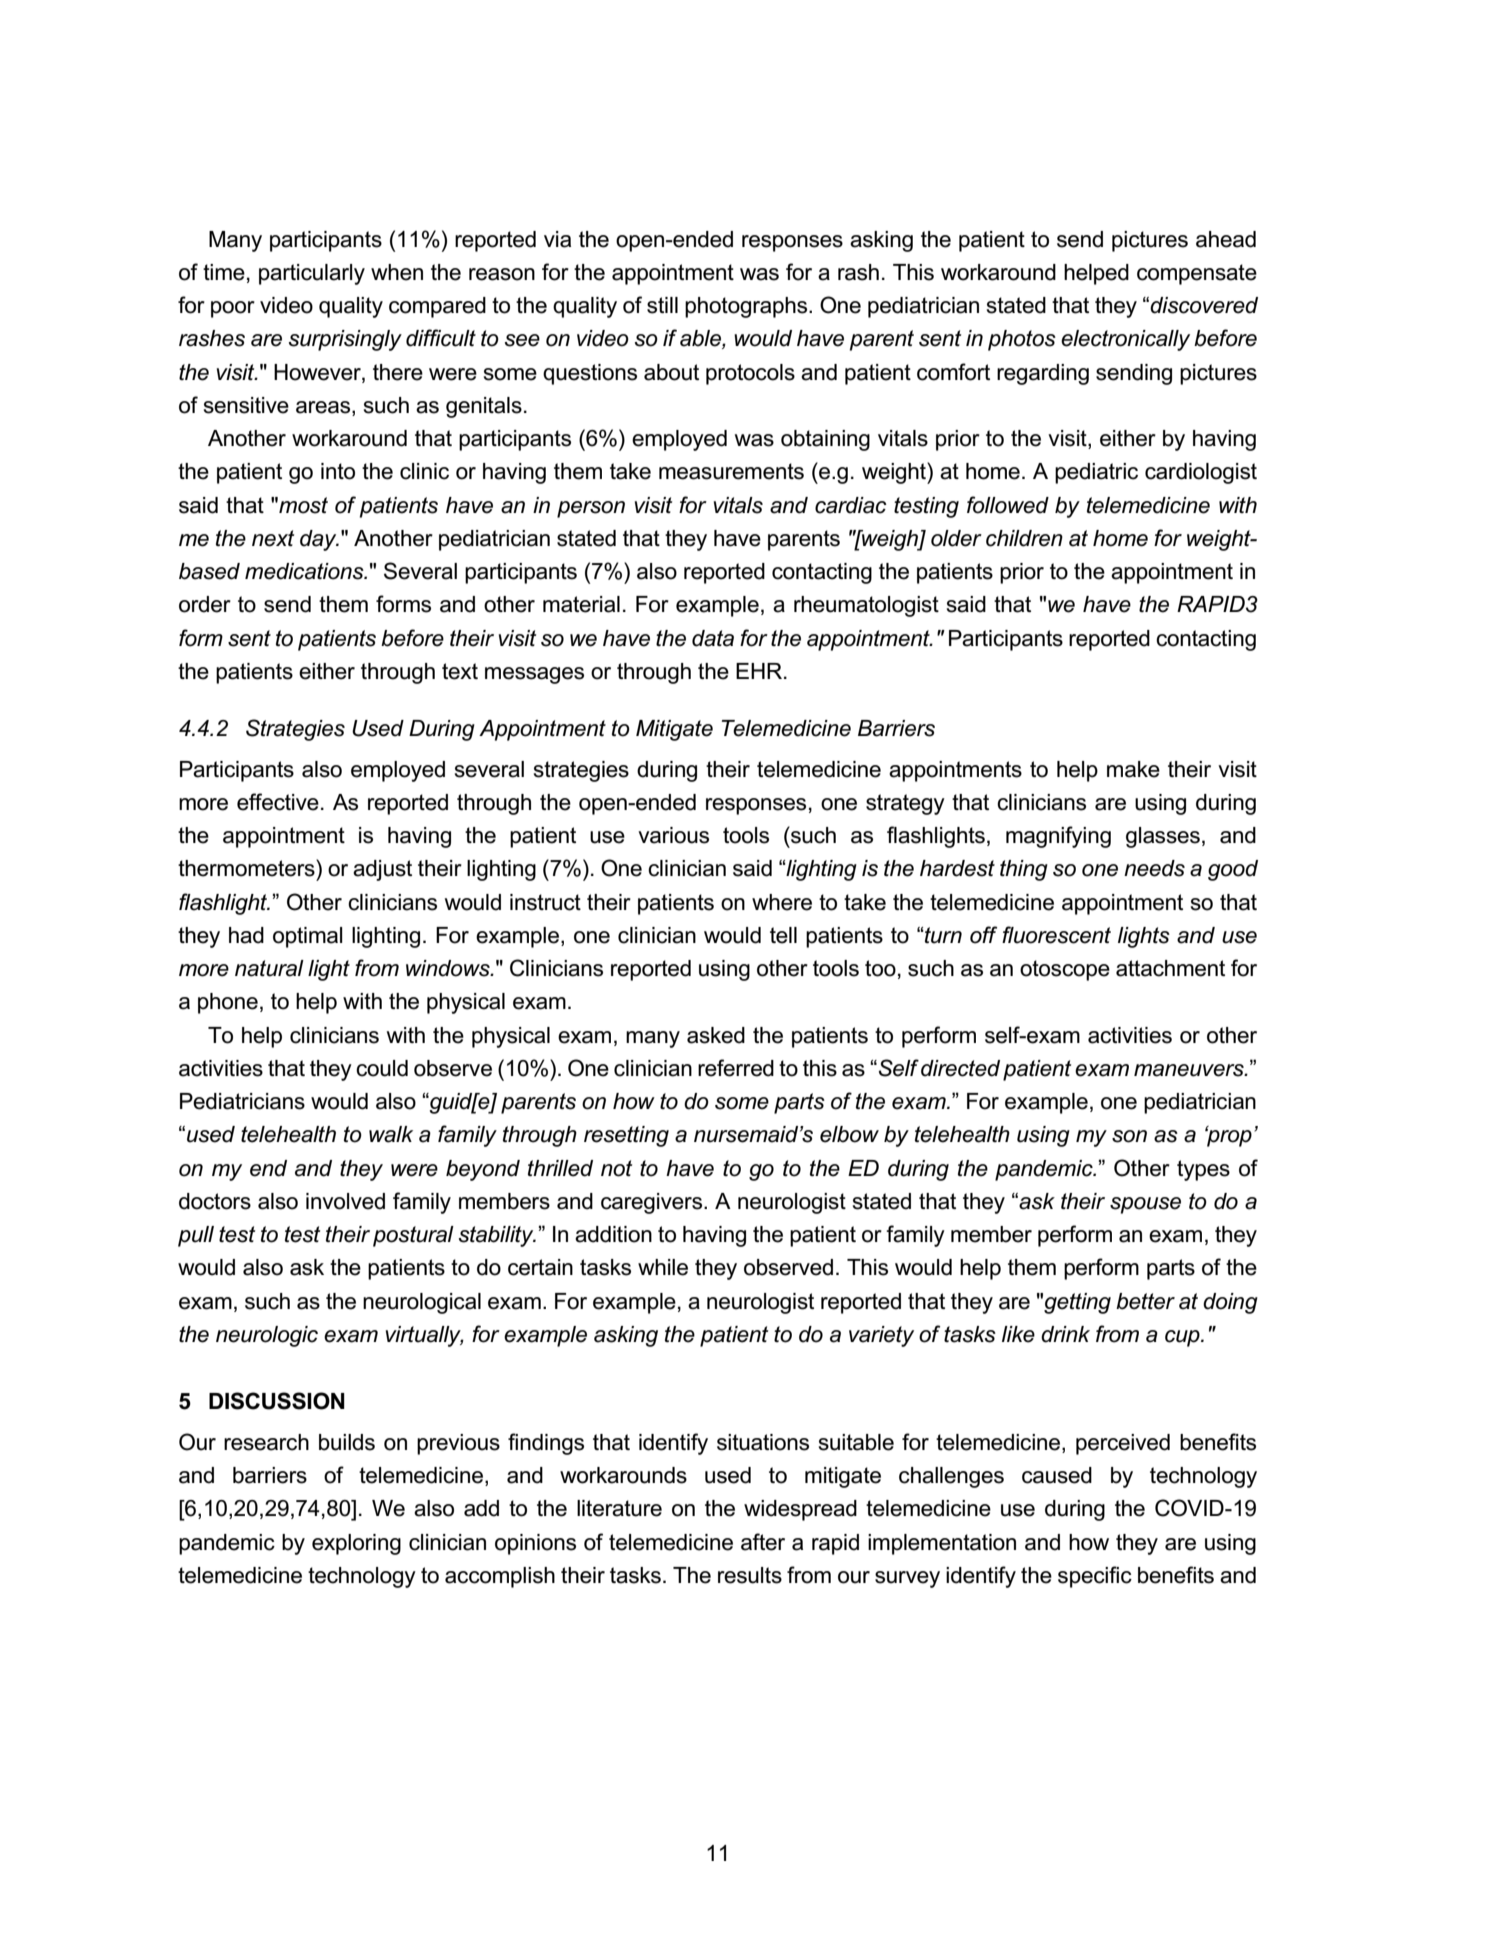 The width and height of the document is (1507, 1951). What do you see at coordinates (1197, 274) in the document?
I see `compensate` at bounding box center [1197, 274].
